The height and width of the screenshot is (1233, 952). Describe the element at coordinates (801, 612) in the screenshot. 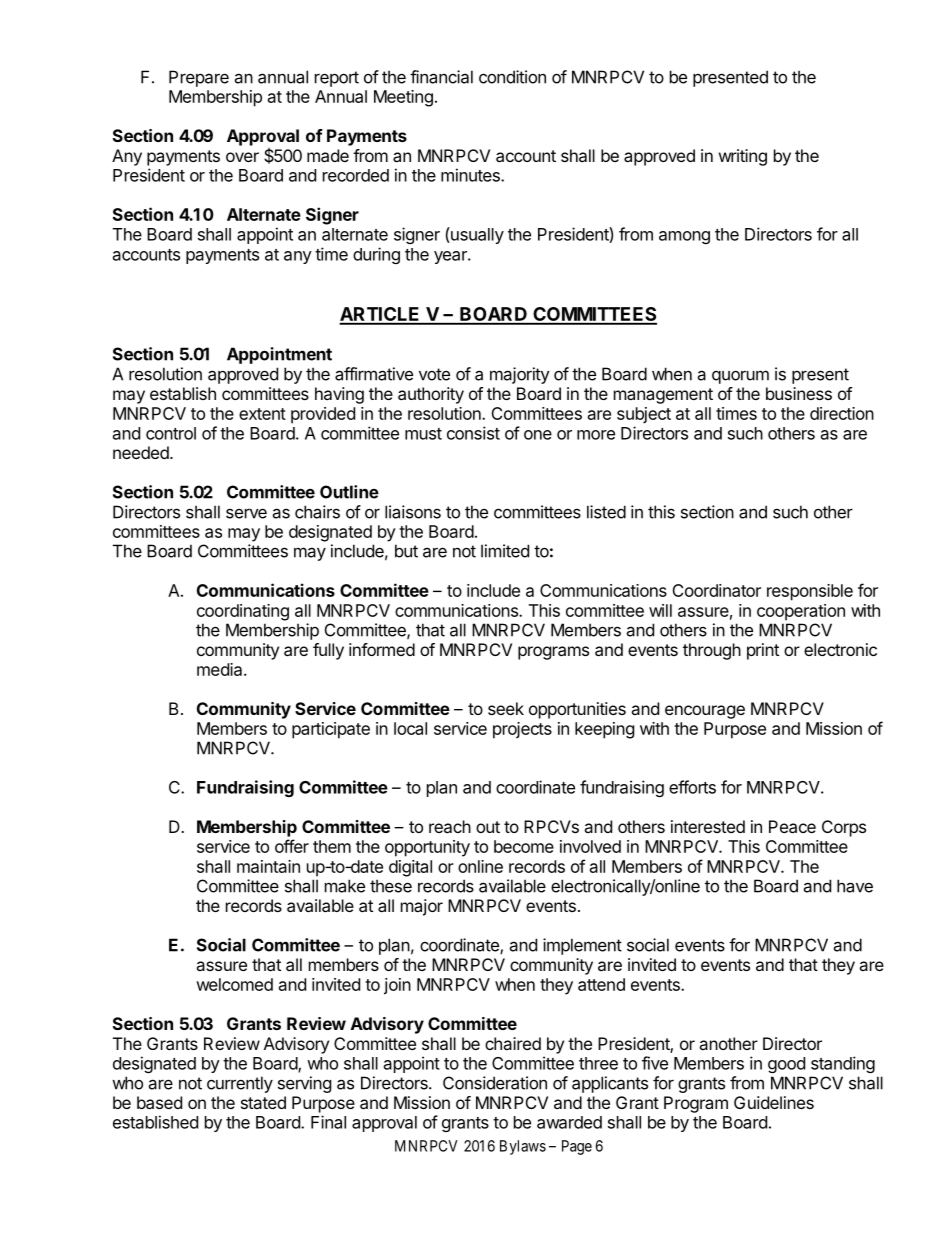

I see `cooperation` at that location.
